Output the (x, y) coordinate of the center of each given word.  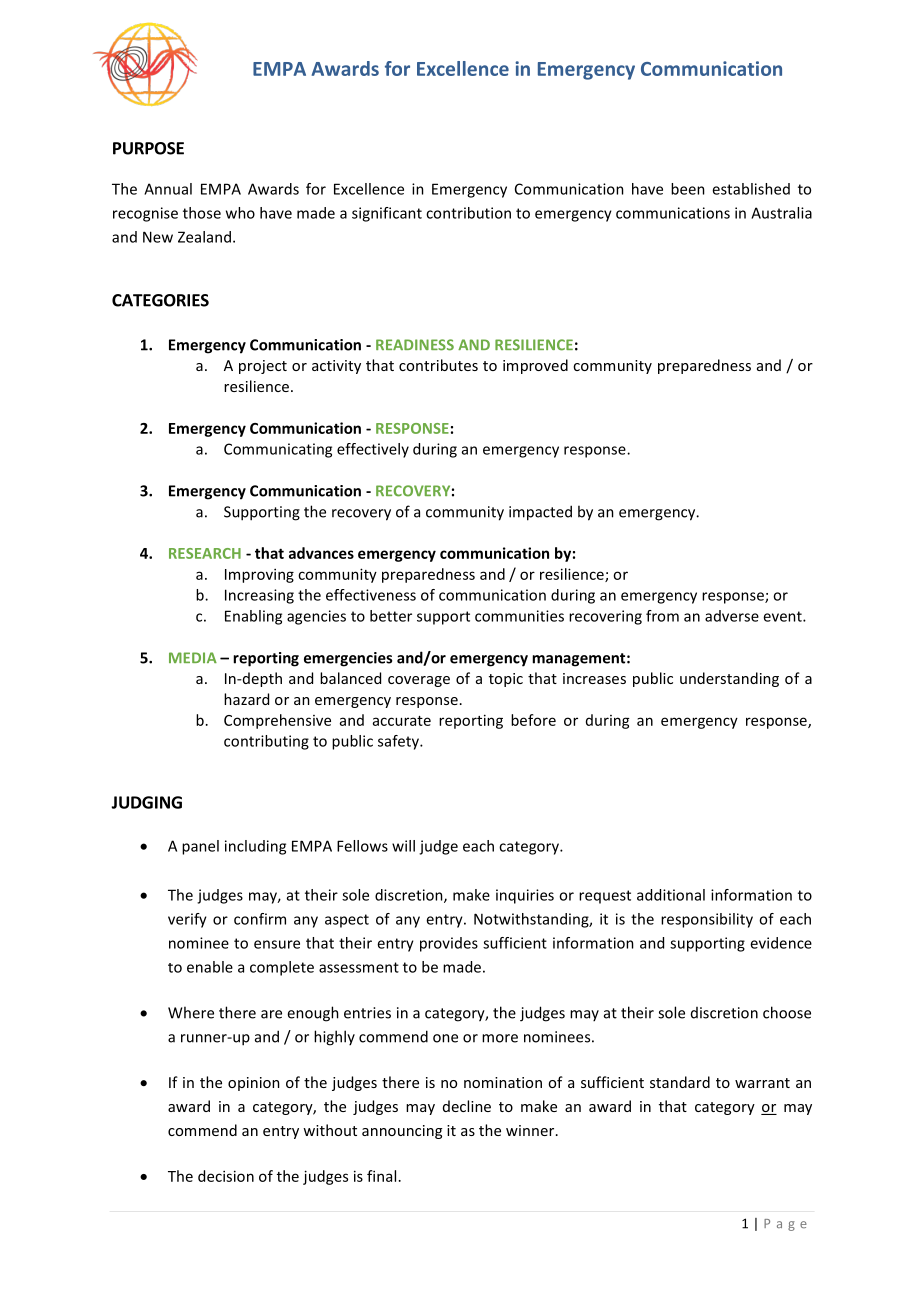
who (240, 213)
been (688, 189)
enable (210, 967)
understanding (729, 679)
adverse (732, 616)
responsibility (707, 920)
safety (399, 742)
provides (449, 944)
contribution (468, 213)
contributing (266, 742)
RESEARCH (205, 553)
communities (519, 616)
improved (535, 366)
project (263, 367)
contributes (438, 365)
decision (226, 1176)
